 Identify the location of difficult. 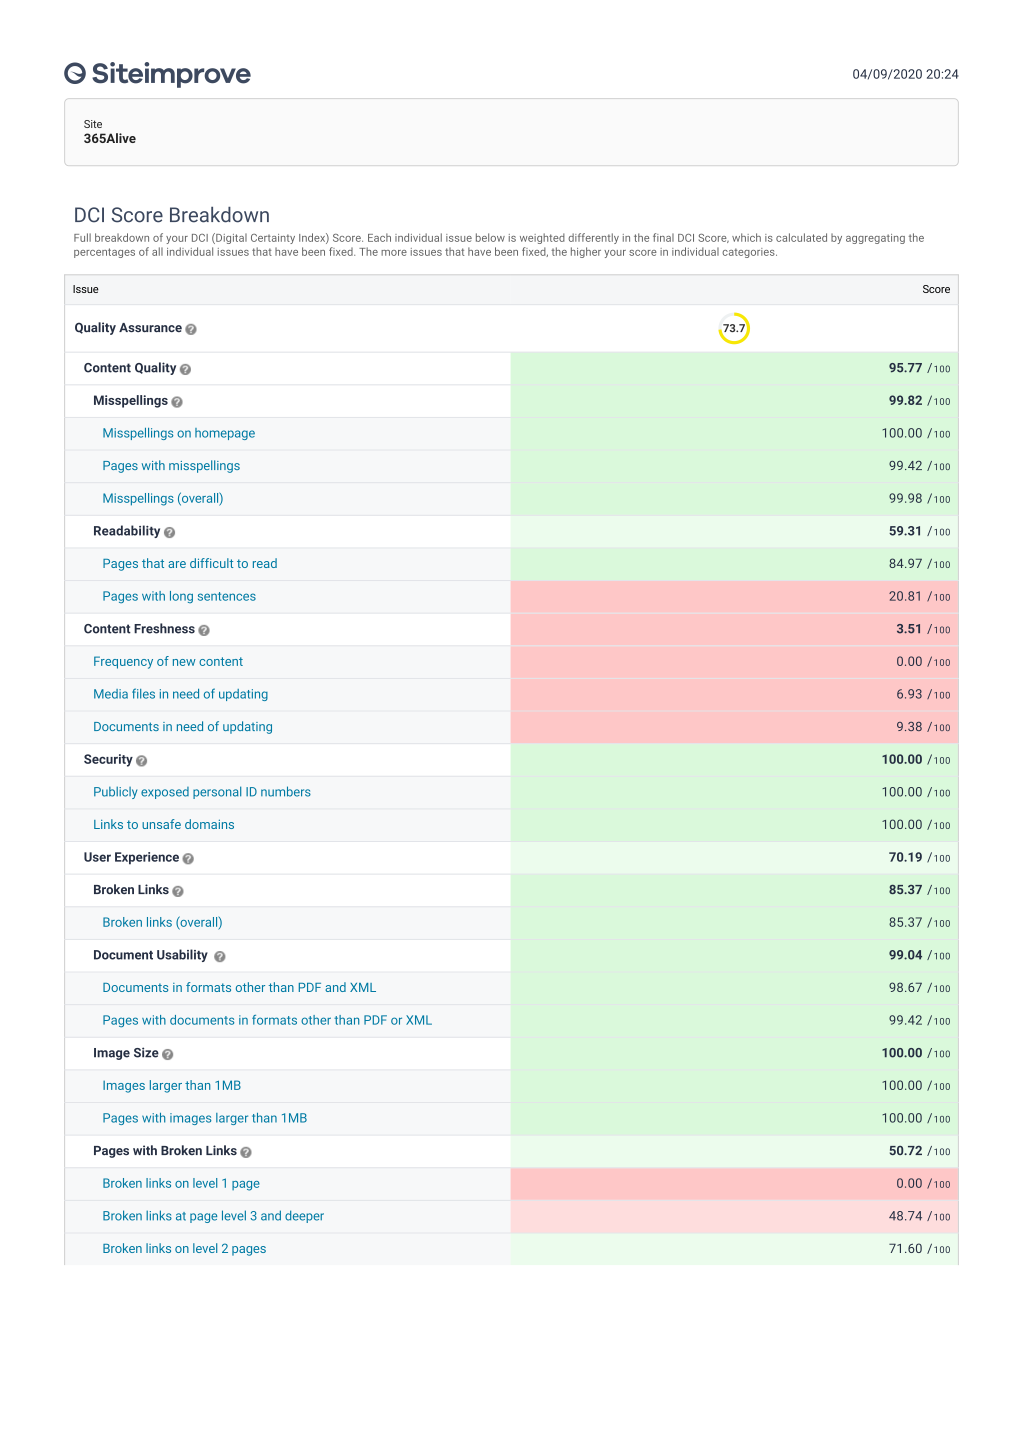
(211, 563).
